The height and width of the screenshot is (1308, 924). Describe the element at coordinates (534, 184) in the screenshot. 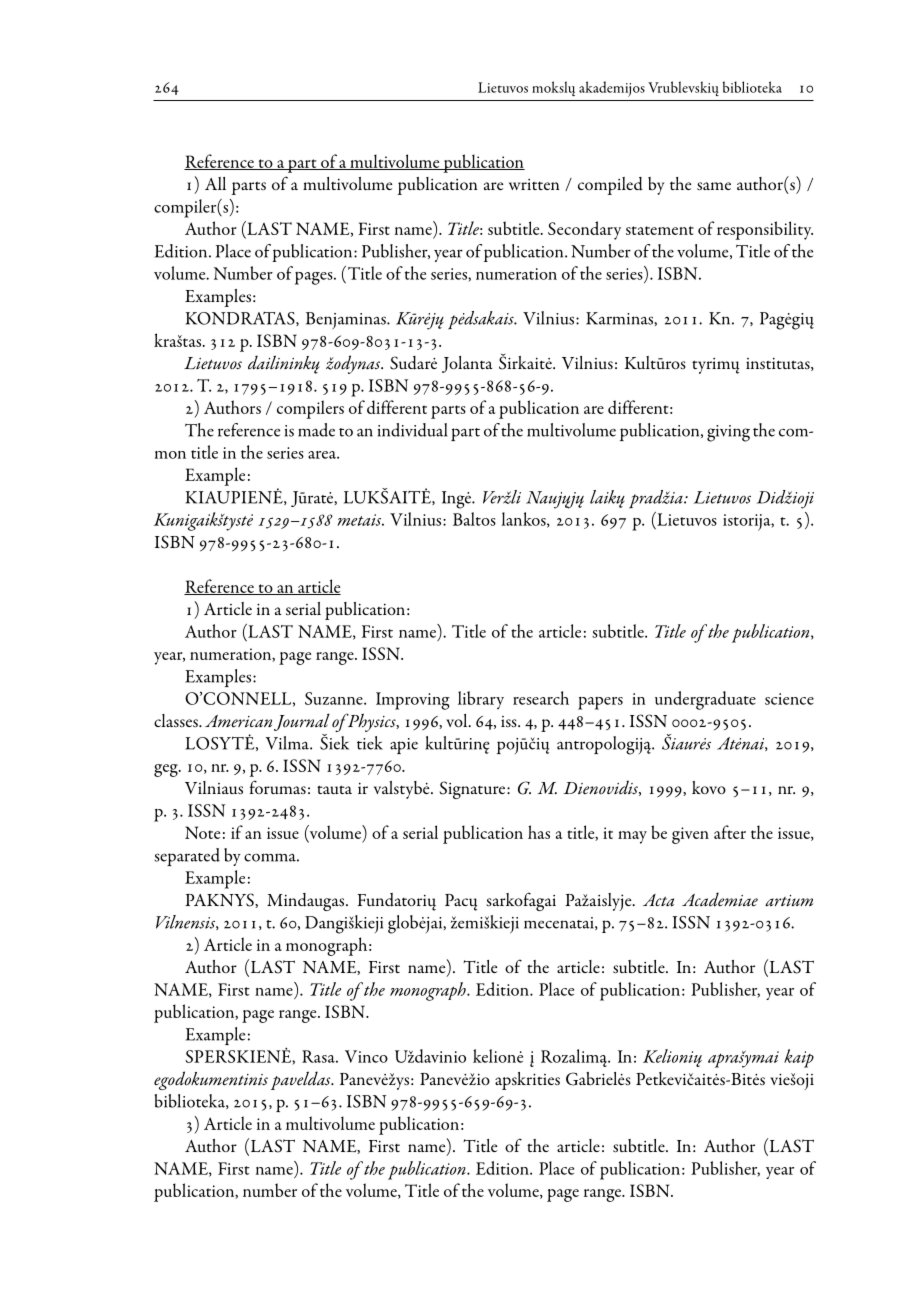

I see `written` at that location.
